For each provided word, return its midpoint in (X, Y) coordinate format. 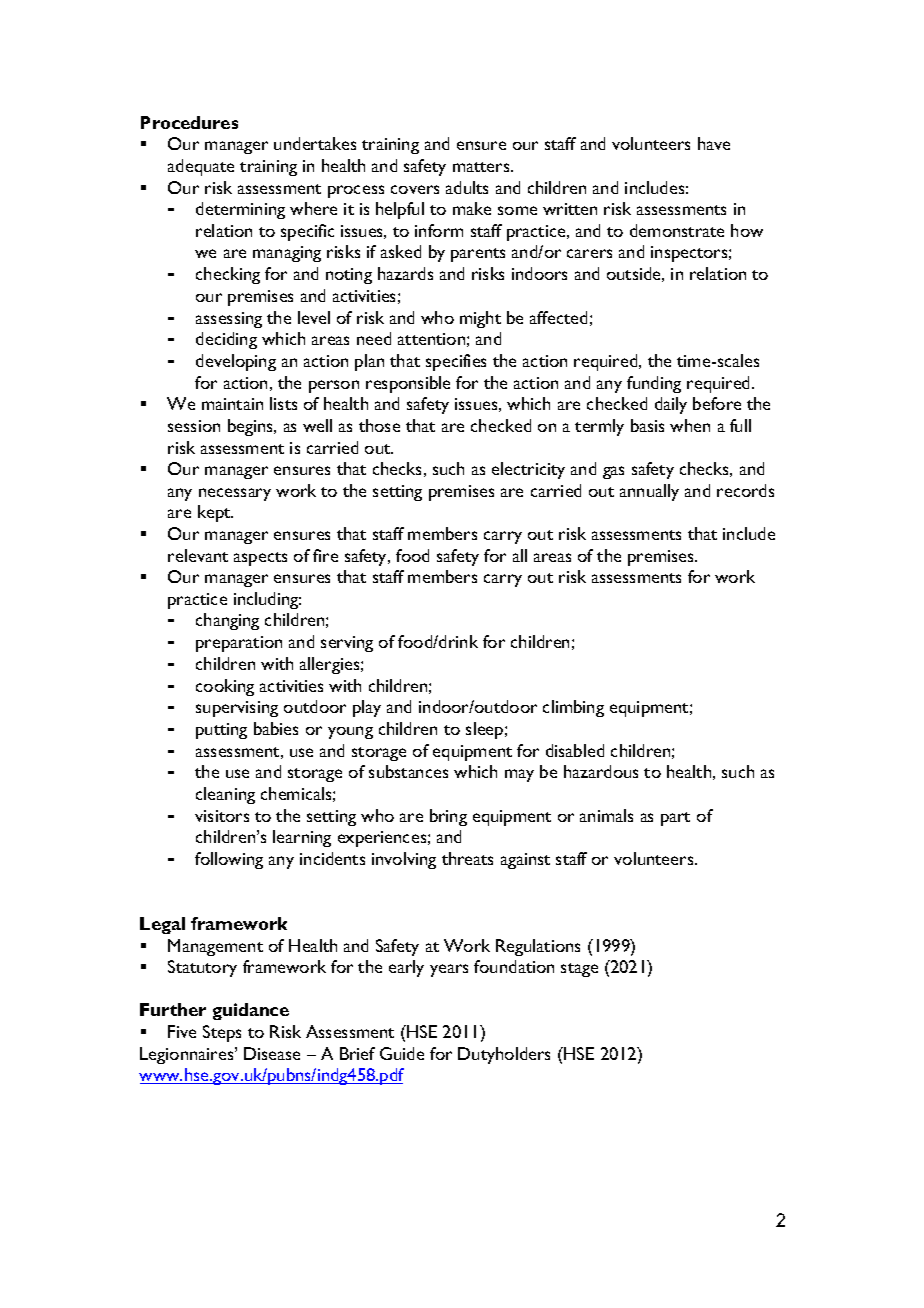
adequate (201, 167)
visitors (222, 816)
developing (236, 362)
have (714, 143)
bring (448, 817)
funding (654, 384)
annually (649, 492)
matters (482, 167)
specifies (456, 362)
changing (227, 621)
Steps (222, 1033)
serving (347, 644)
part (675, 819)
